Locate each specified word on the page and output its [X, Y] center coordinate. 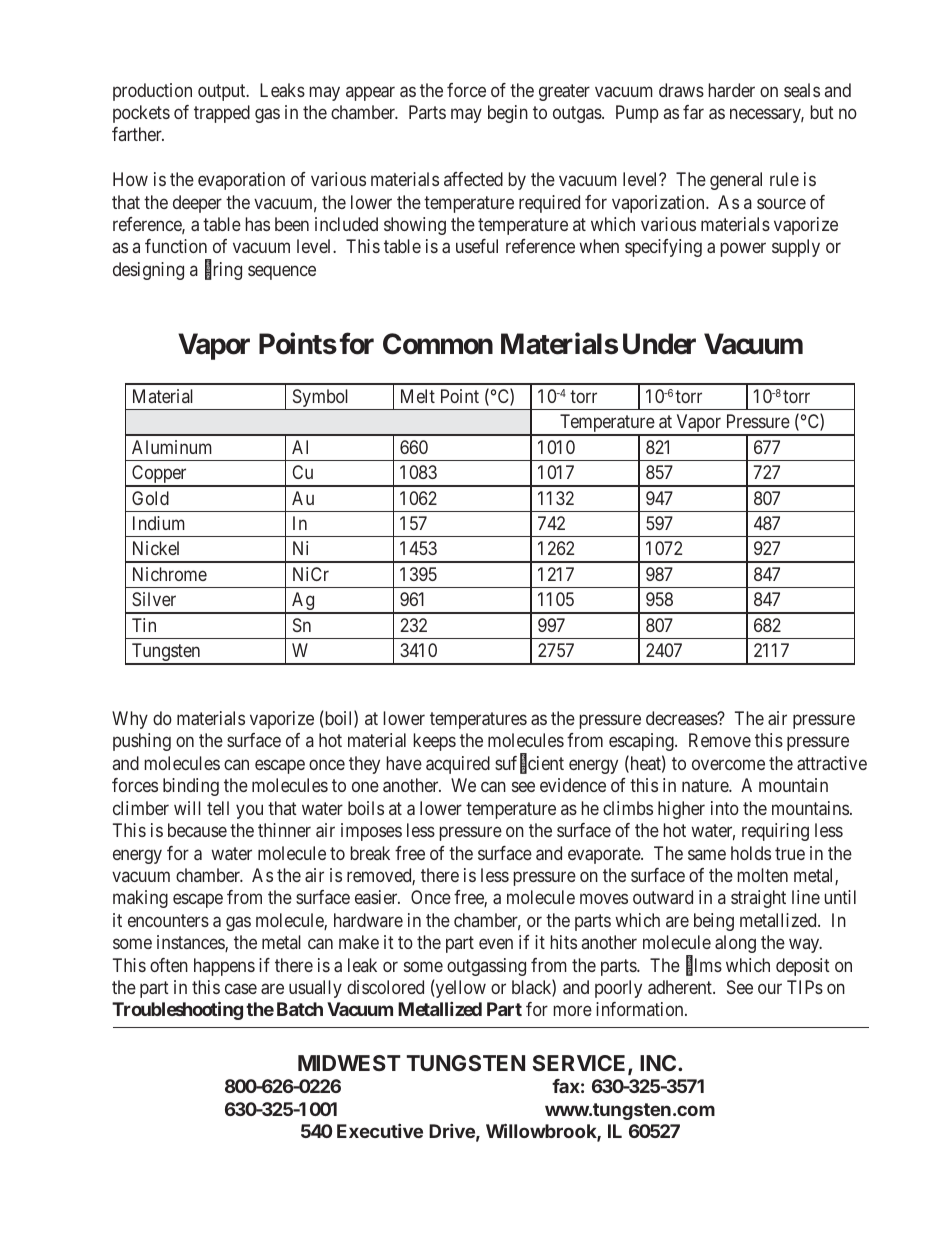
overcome [728, 764]
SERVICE [580, 1064]
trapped [222, 114]
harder [732, 90]
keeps [435, 742]
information [641, 1009]
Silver [154, 599]
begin [508, 114]
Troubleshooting [177, 1011]
